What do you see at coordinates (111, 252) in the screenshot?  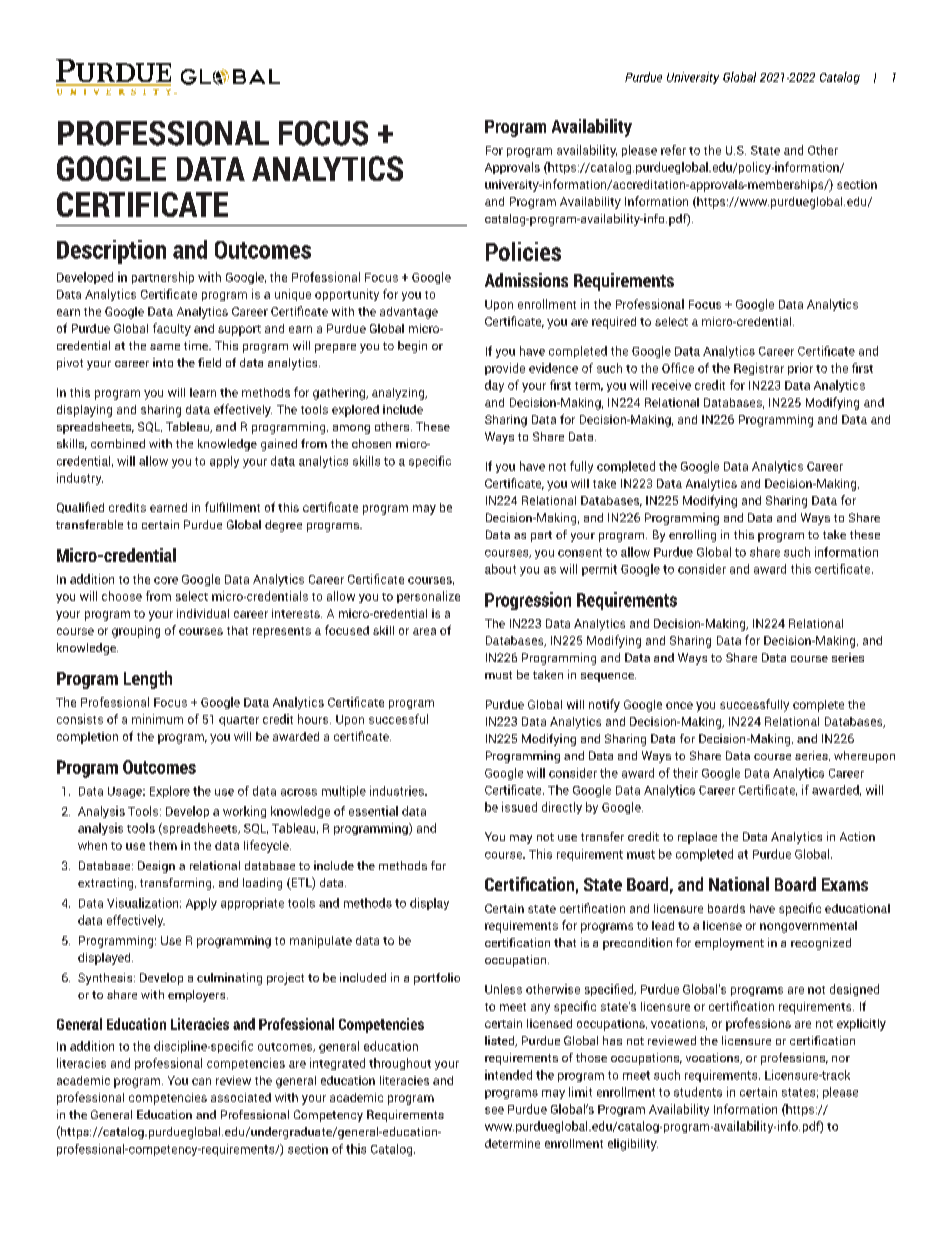 I see `Description` at bounding box center [111, 252].
